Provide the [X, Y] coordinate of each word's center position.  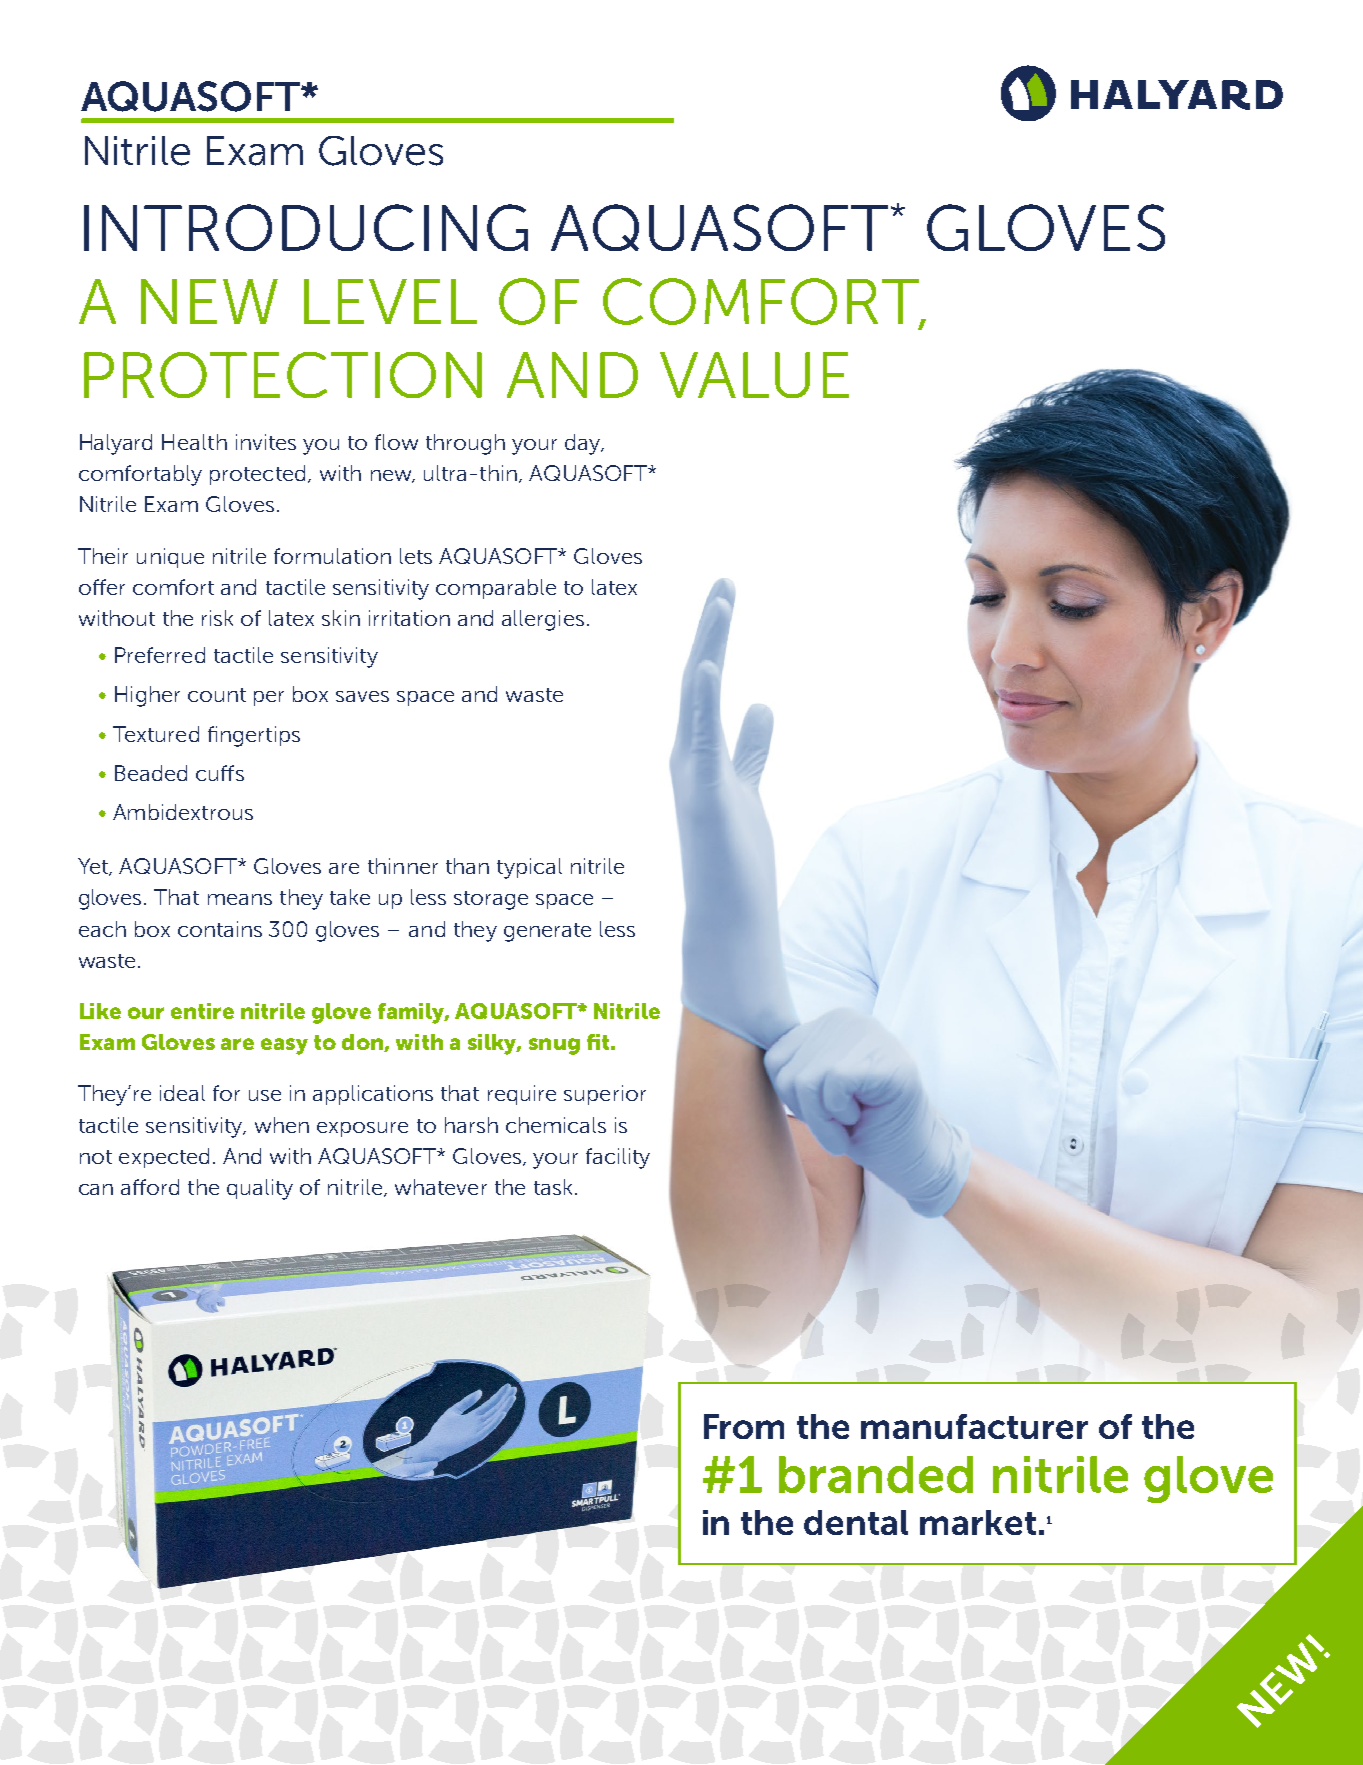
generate [547, 932]
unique [170, 558]
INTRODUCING [306, 227]
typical [529, 868]
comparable [496, 589]
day [584, 444]
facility [618, 1158]
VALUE [754, 375]
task [553, 1187]
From [744, 1426]
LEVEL [390, 301]
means [240, 899]
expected [164, 1158]
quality [260, 1189]
